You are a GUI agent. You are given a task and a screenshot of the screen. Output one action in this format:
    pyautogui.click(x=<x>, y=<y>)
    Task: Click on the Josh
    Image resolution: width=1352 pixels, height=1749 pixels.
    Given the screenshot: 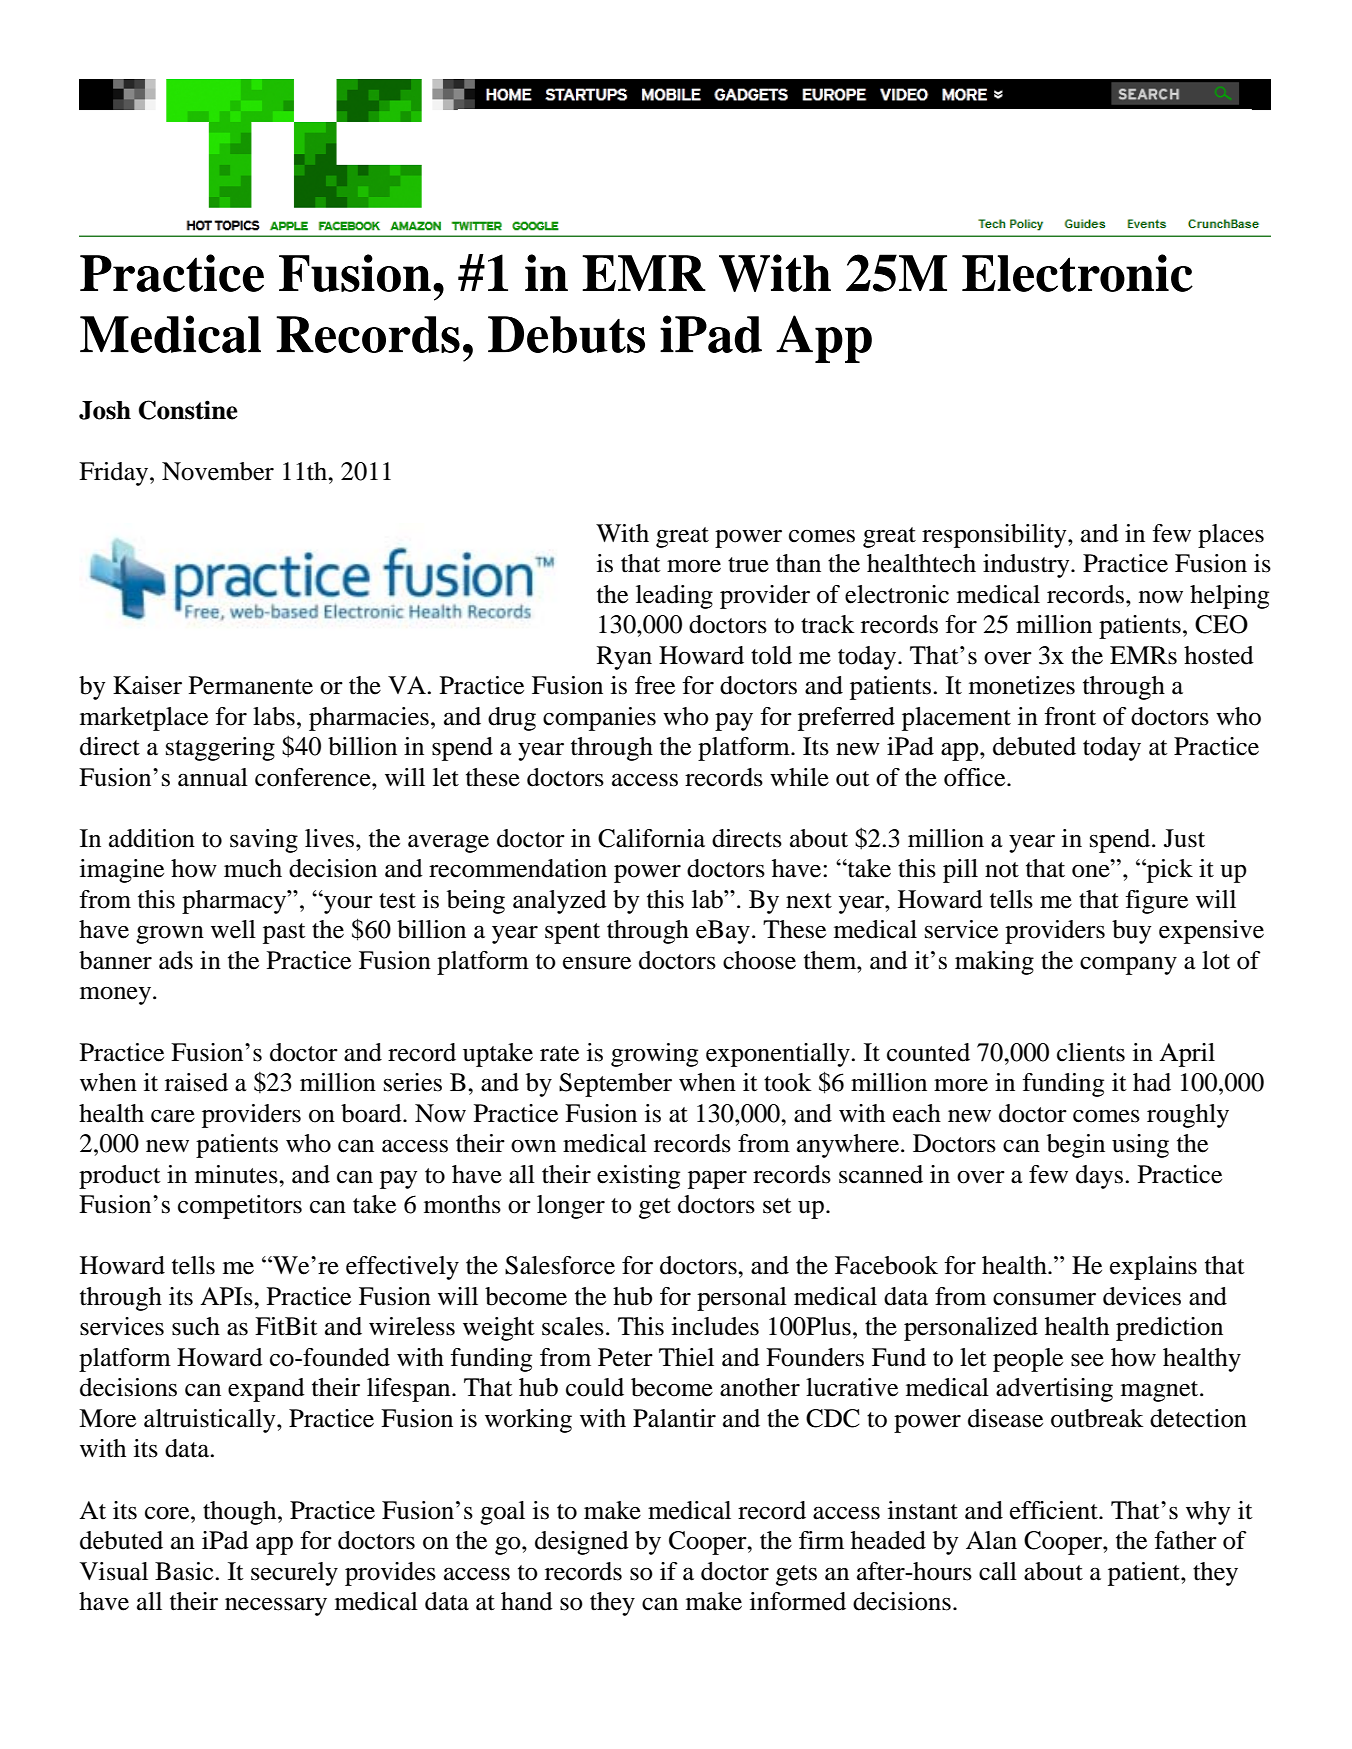 What is the action you would take?
    pyautogui.click(x=105, y=410)
